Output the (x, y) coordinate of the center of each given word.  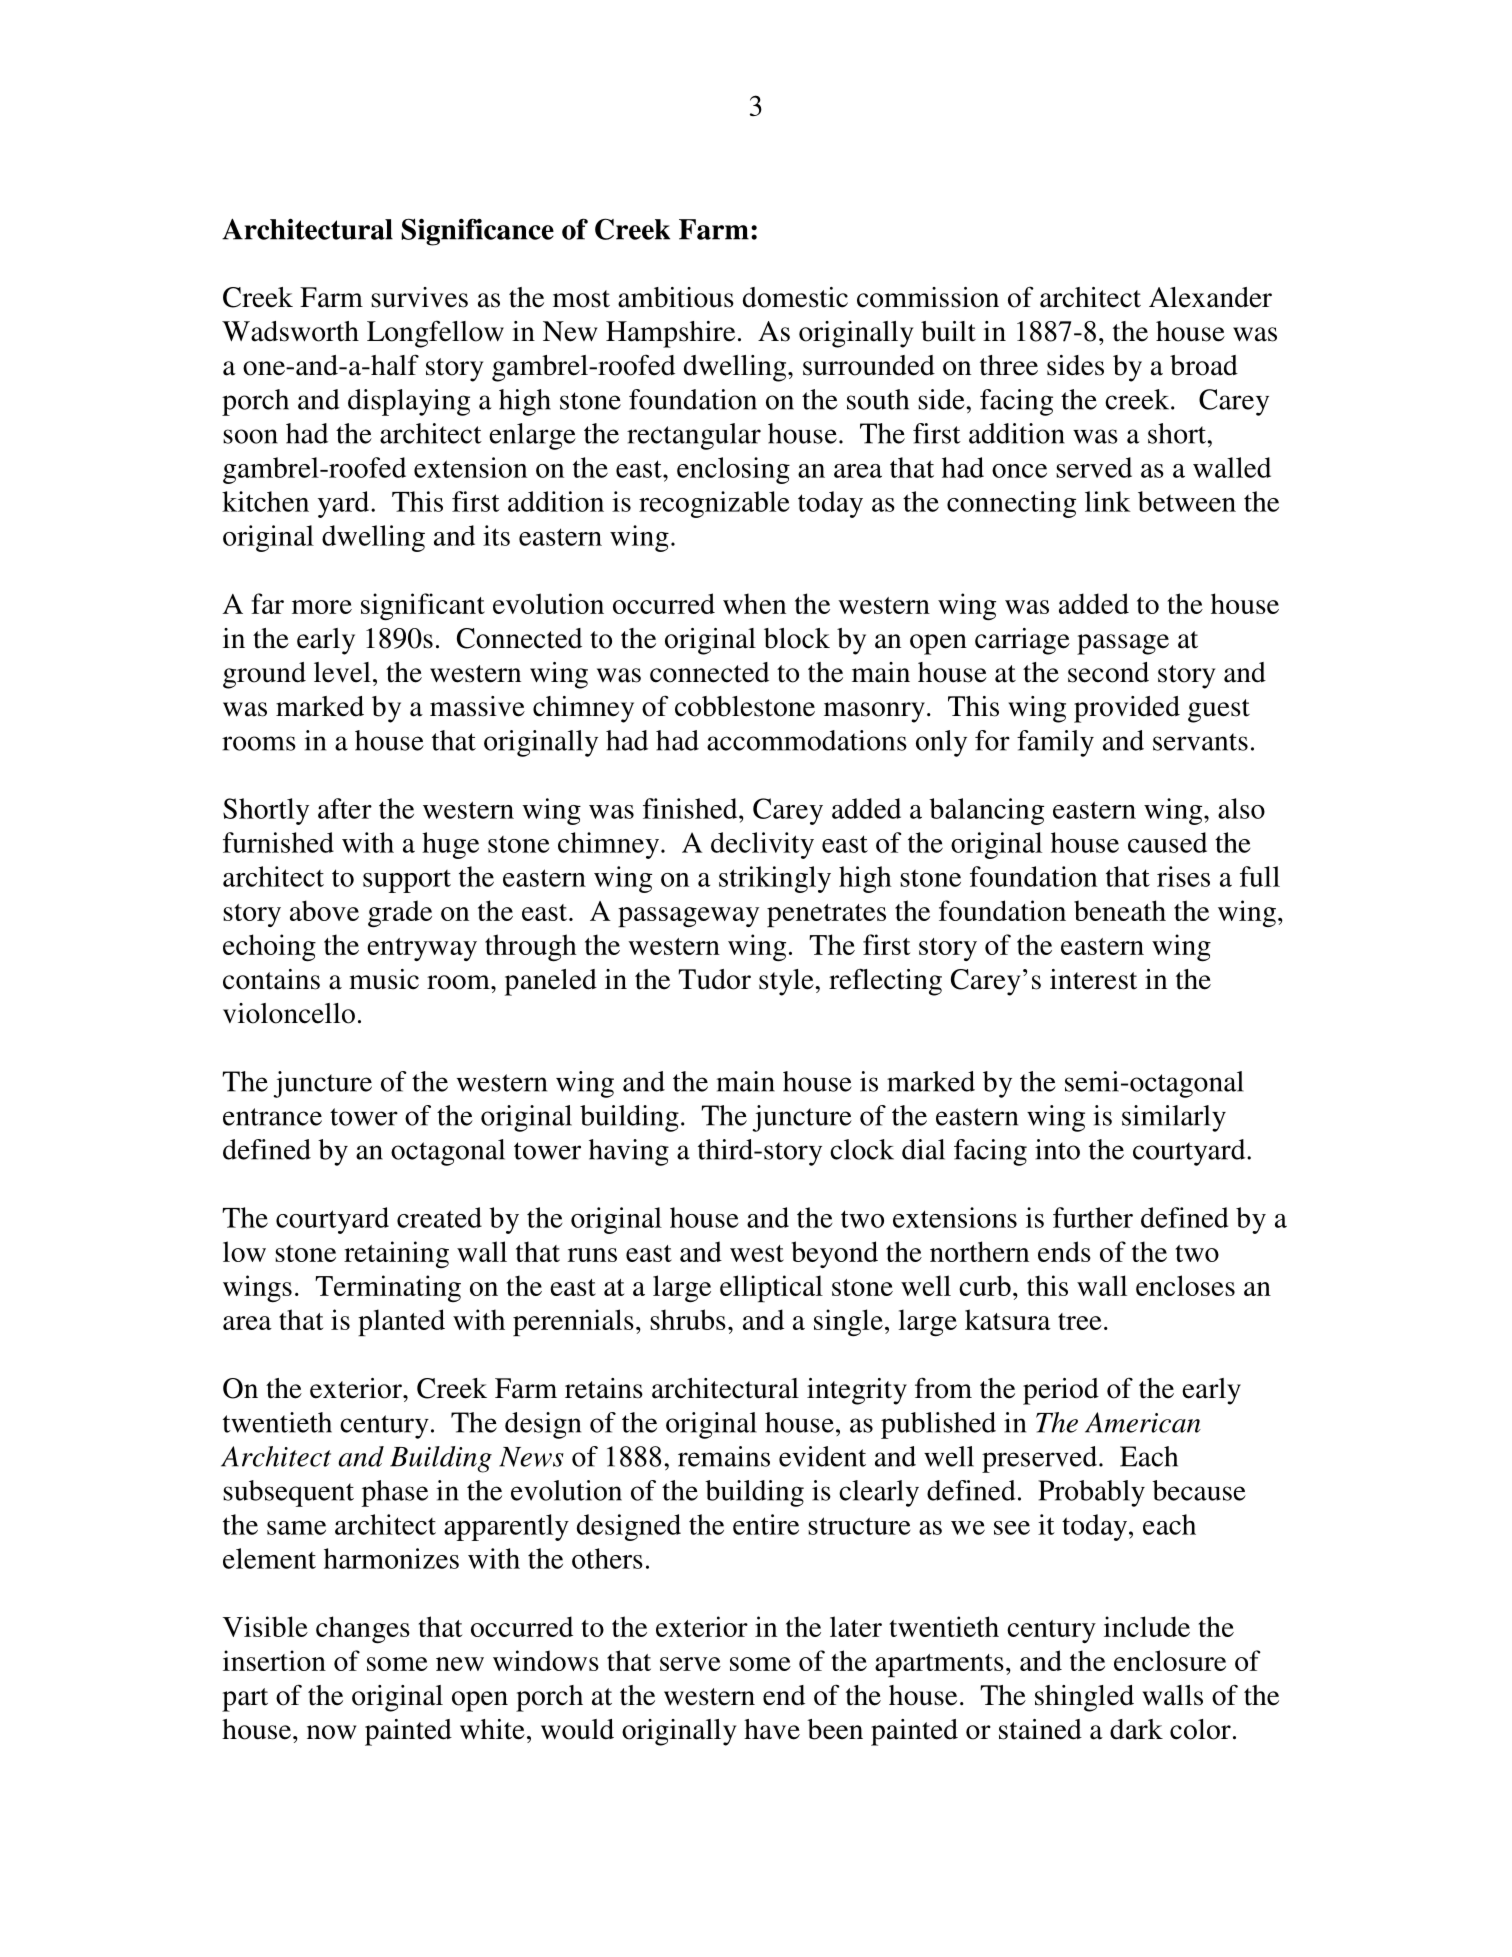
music (384, 979)
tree (1080, 1321)
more (322, 607)
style (787, 982)
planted (401, 1322)
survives (419, 297)
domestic (795, 297)
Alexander (1210, 297)
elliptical (771, 1288)
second (1108, 672)
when (754, 603)
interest (1093, 979)
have (772, 1729)
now (331, 1732)
